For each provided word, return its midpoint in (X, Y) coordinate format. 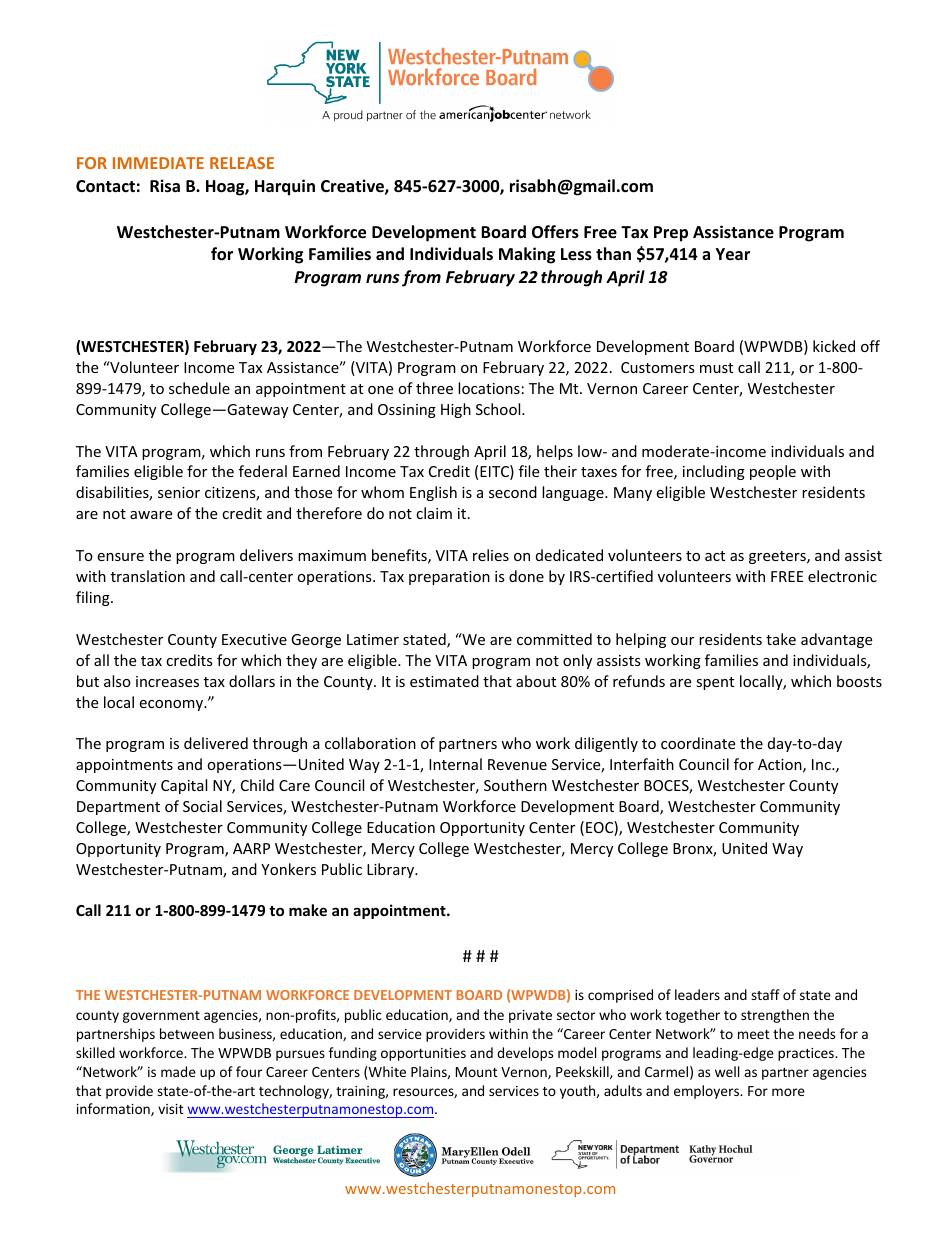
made (178, 1071)
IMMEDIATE (158, 163)
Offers (555, 232)
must (716, 368)
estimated (444, 681)
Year (733, 254)
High (456, 410)
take (781, 639)
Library (392, 870)
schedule (199, 388)
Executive (254, 639)
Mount (477, 1072)
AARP (251, 848)
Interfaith (642, 764)
